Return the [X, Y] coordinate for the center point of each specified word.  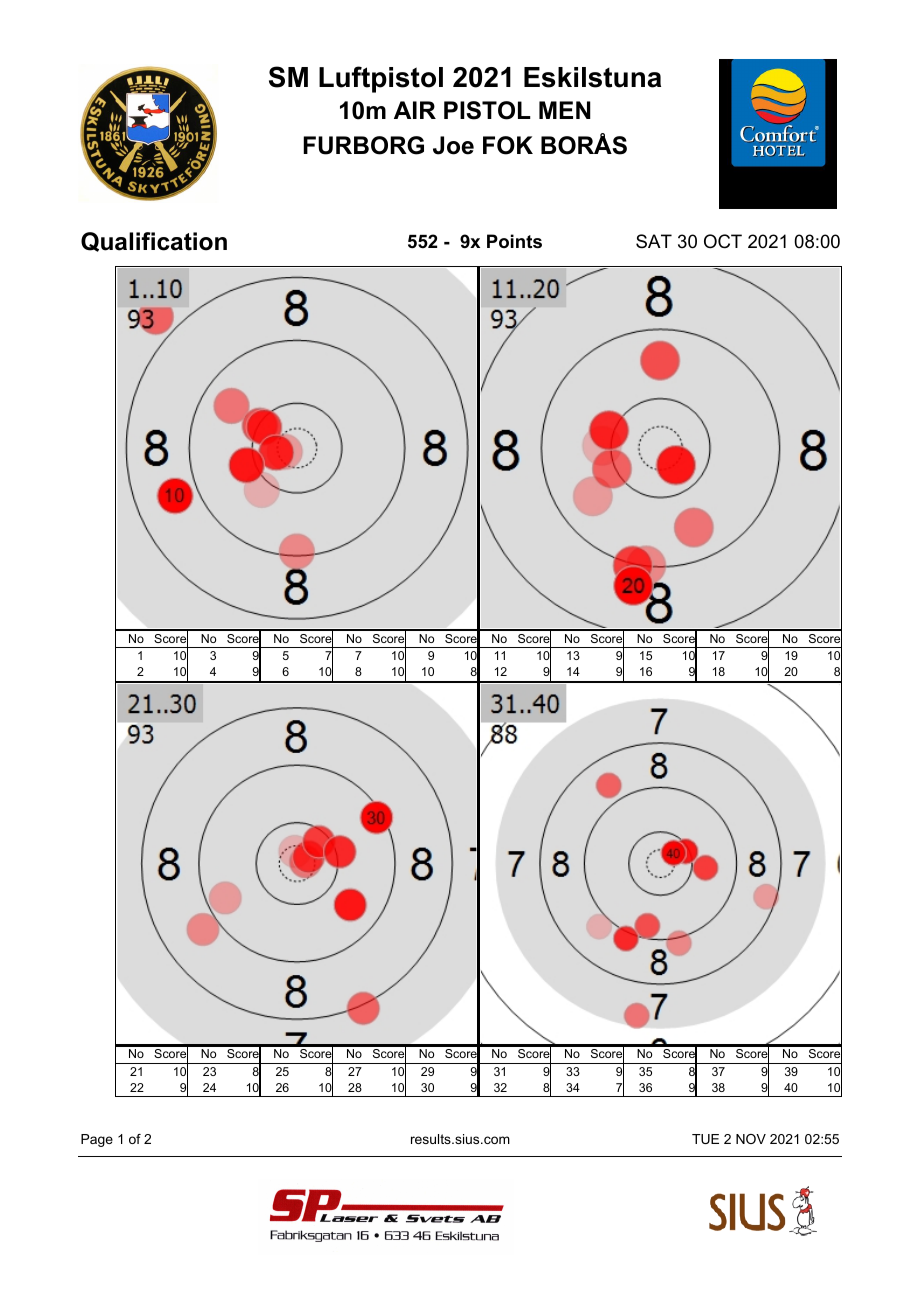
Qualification [154, 242]
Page [97, 1140]
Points [514, 241]
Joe [453, 145]
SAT [654, 241]
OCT [723, 241]
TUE [705, 1139]
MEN [565, 110]
